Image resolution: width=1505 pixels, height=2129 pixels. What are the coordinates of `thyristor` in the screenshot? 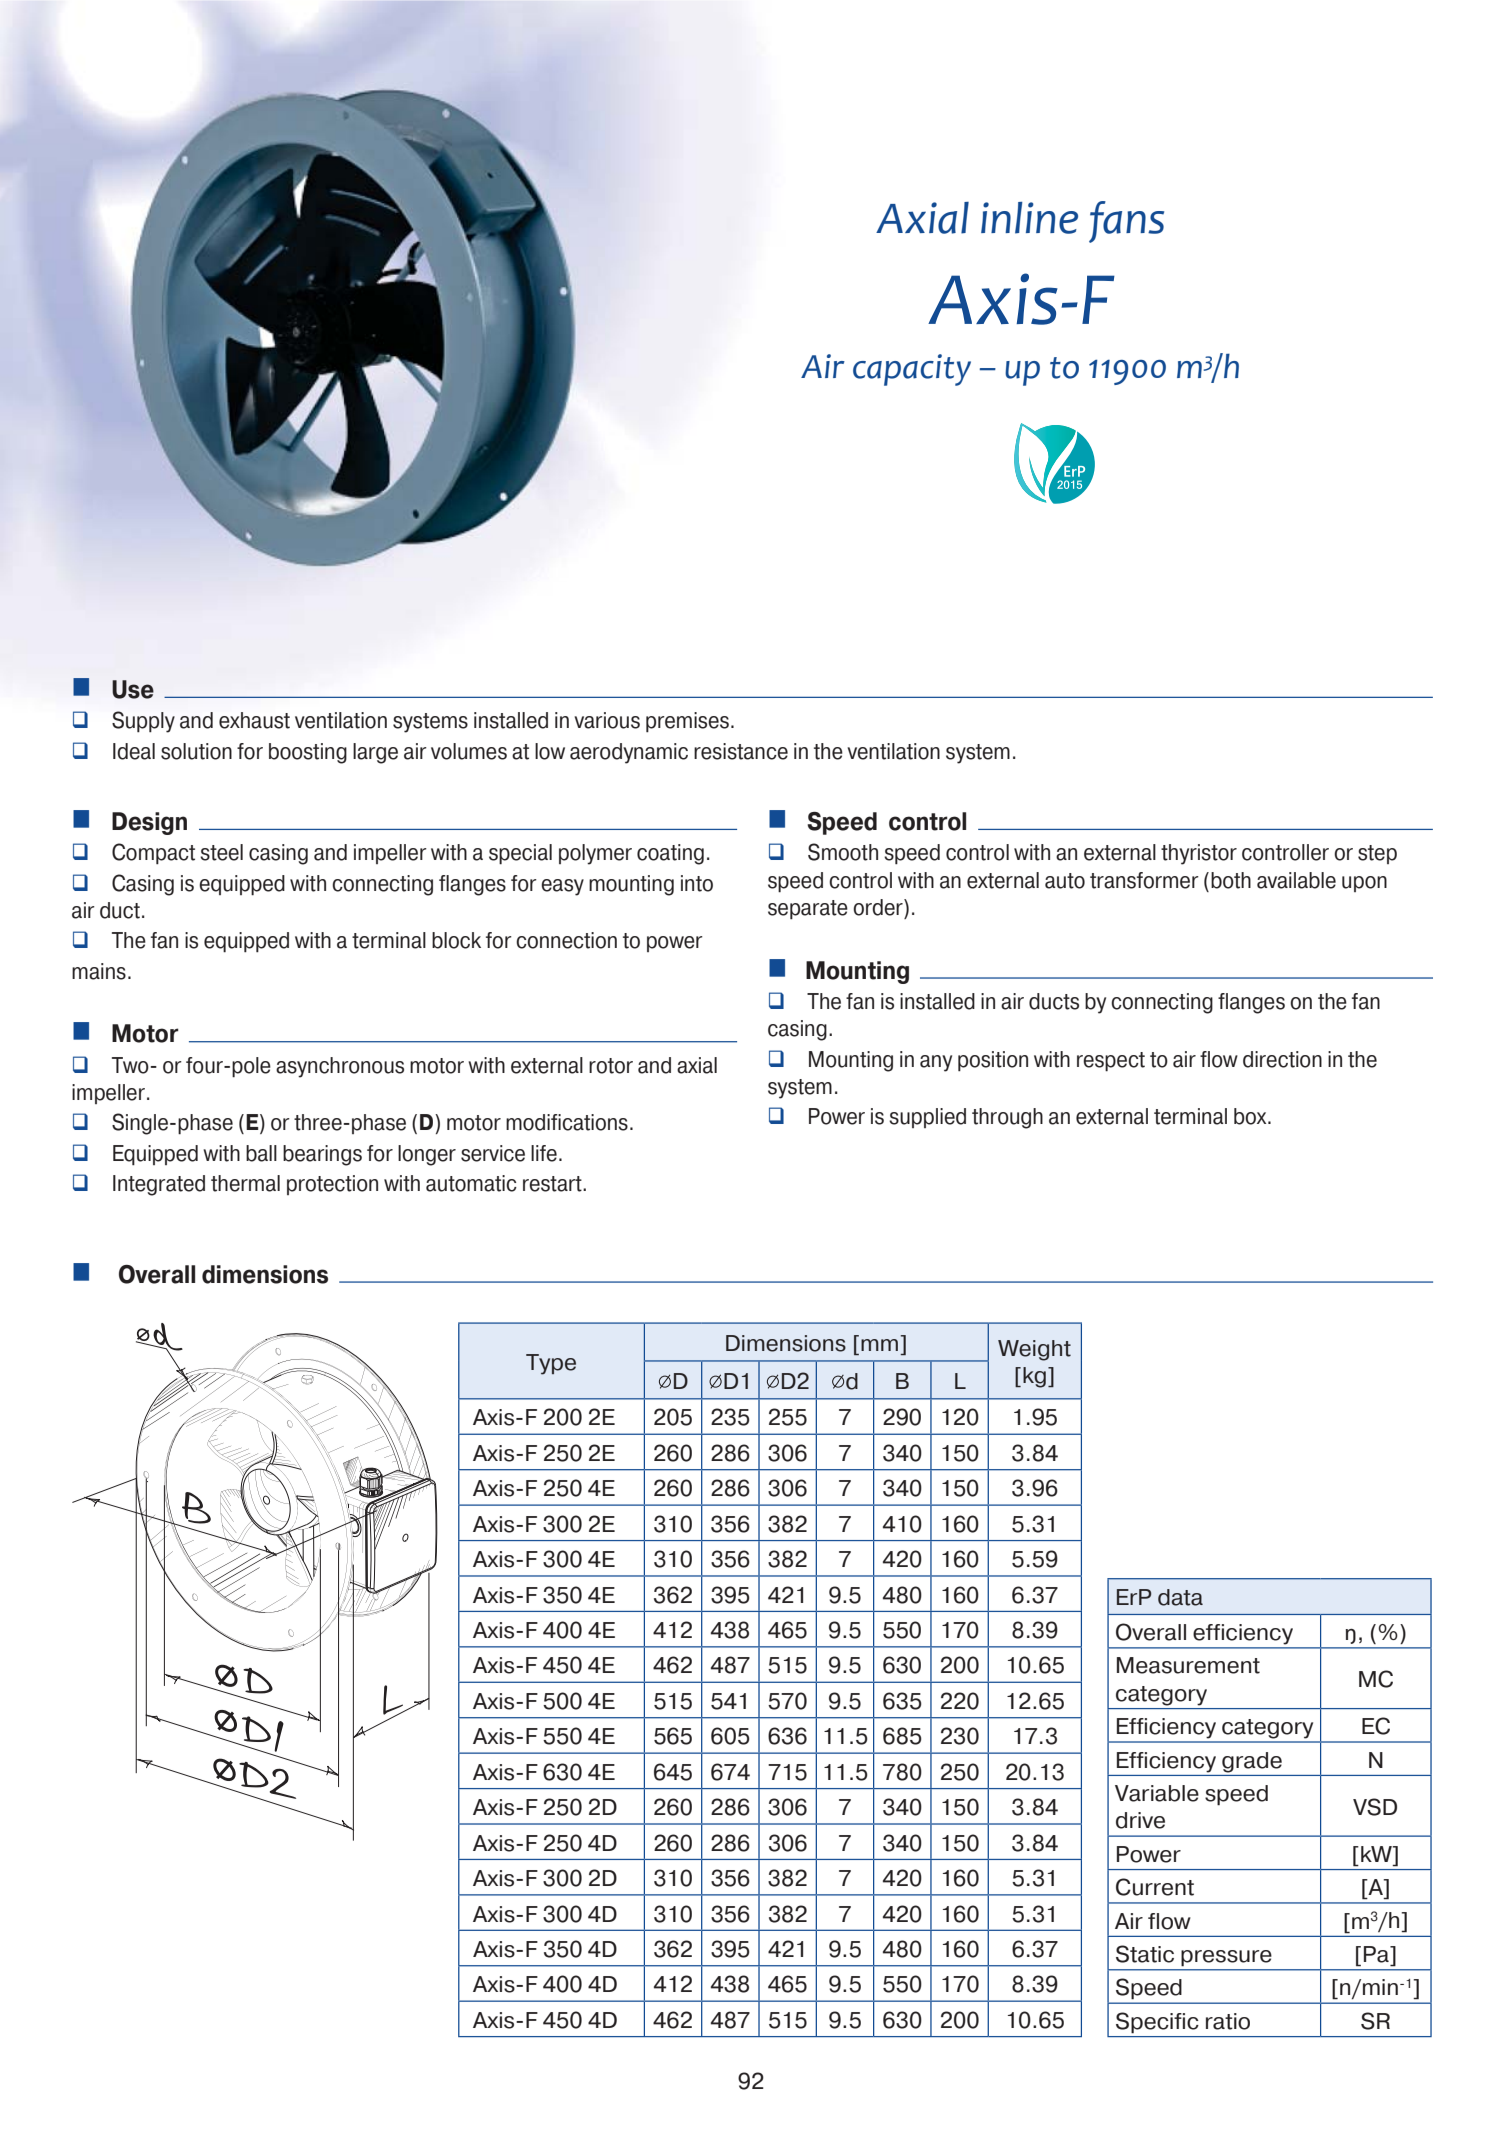 It's located at (1199, 854).
